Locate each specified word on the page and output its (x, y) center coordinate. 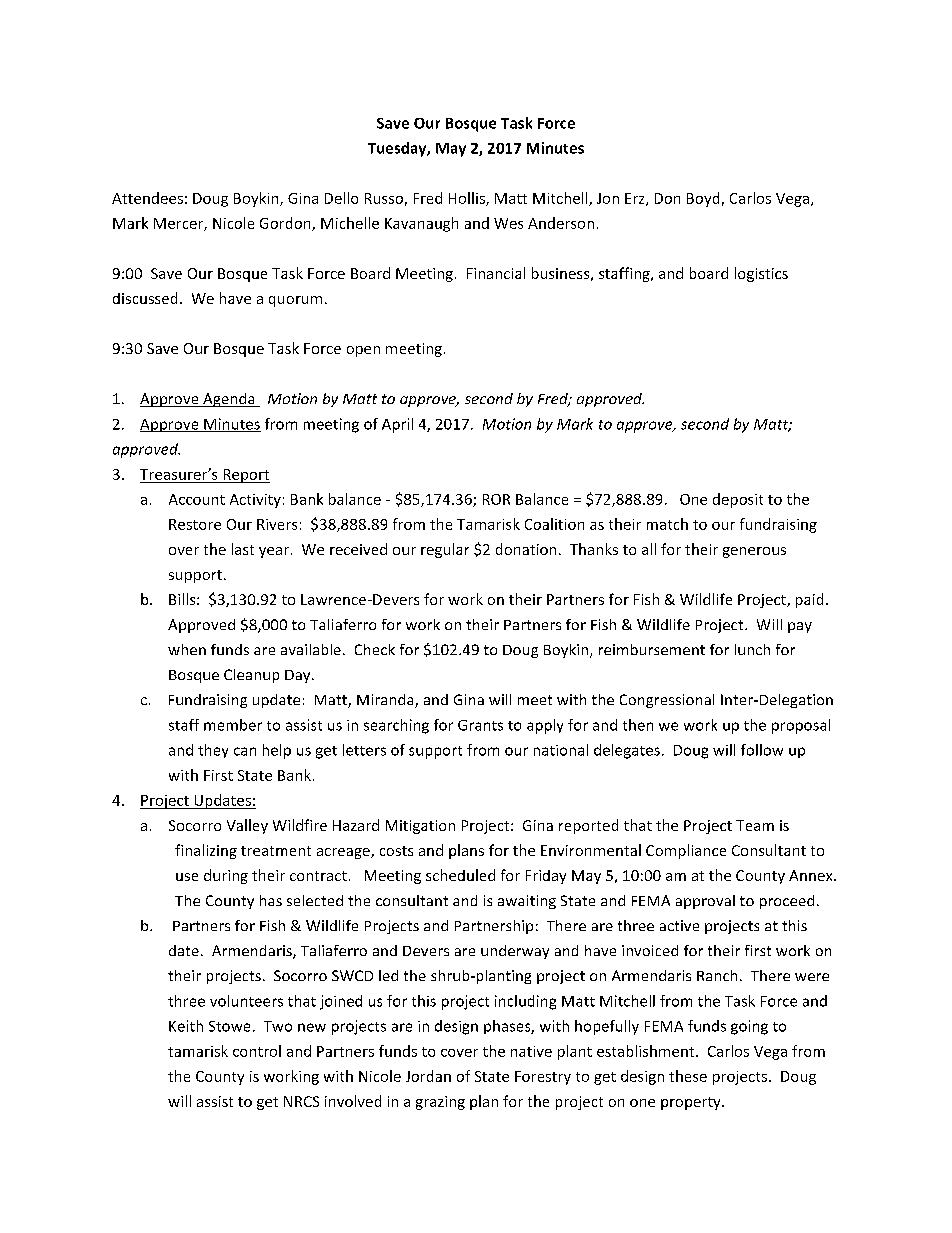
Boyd (703, 199)
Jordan (428, 1076)
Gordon (286, 224)
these (688, 1076)
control (257, 1051)
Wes (508, 223)
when (187, 649)
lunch (752, 649)
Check (375, 649)
